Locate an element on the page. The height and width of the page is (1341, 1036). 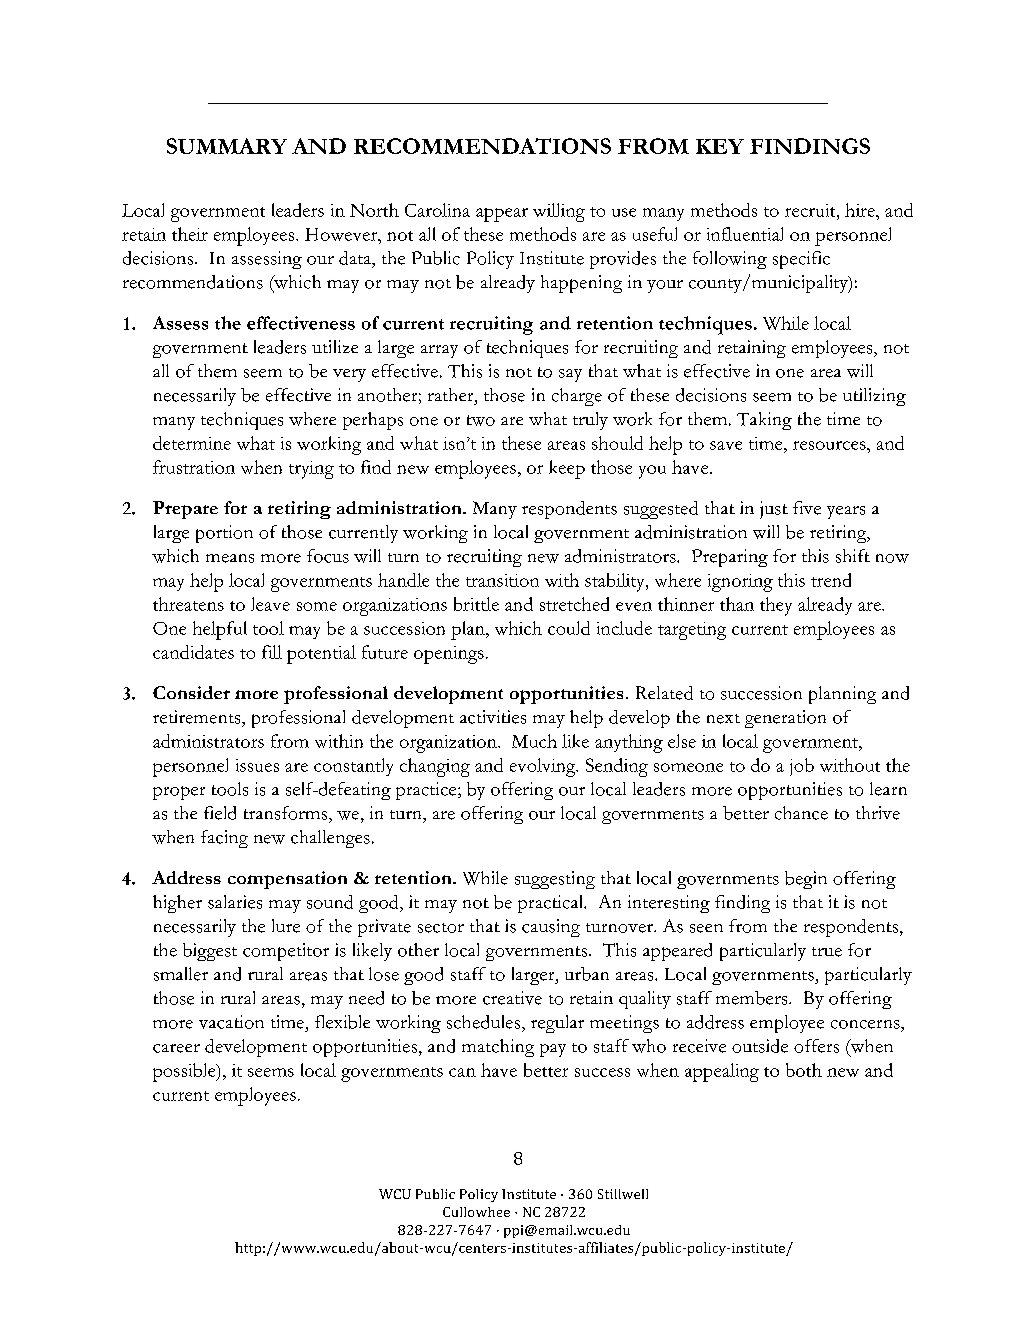
Carolina is located at coordinates (437, 210).
